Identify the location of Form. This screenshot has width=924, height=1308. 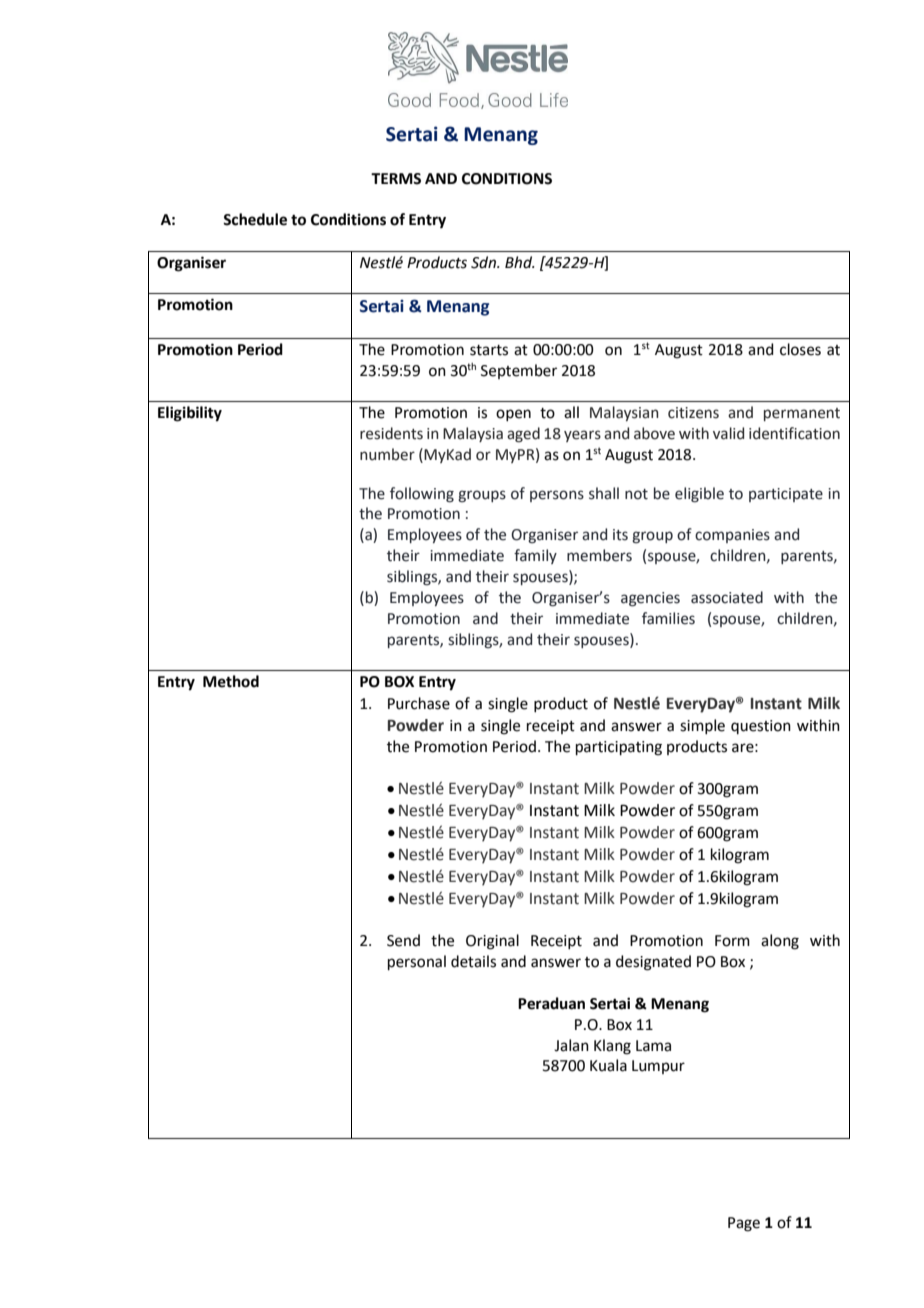
(732, 941).
